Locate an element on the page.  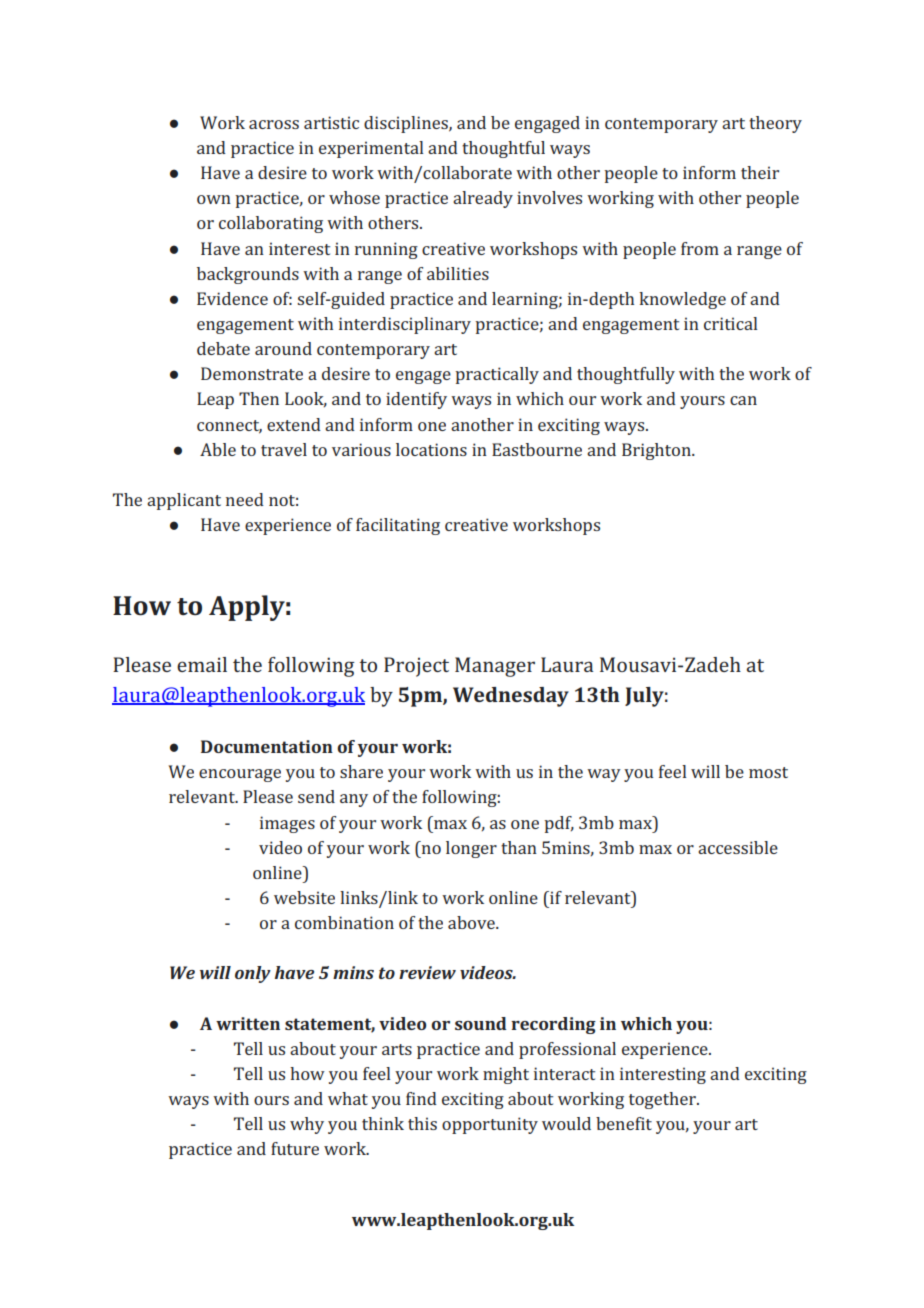
why is located at coordinates (307, 1125).
